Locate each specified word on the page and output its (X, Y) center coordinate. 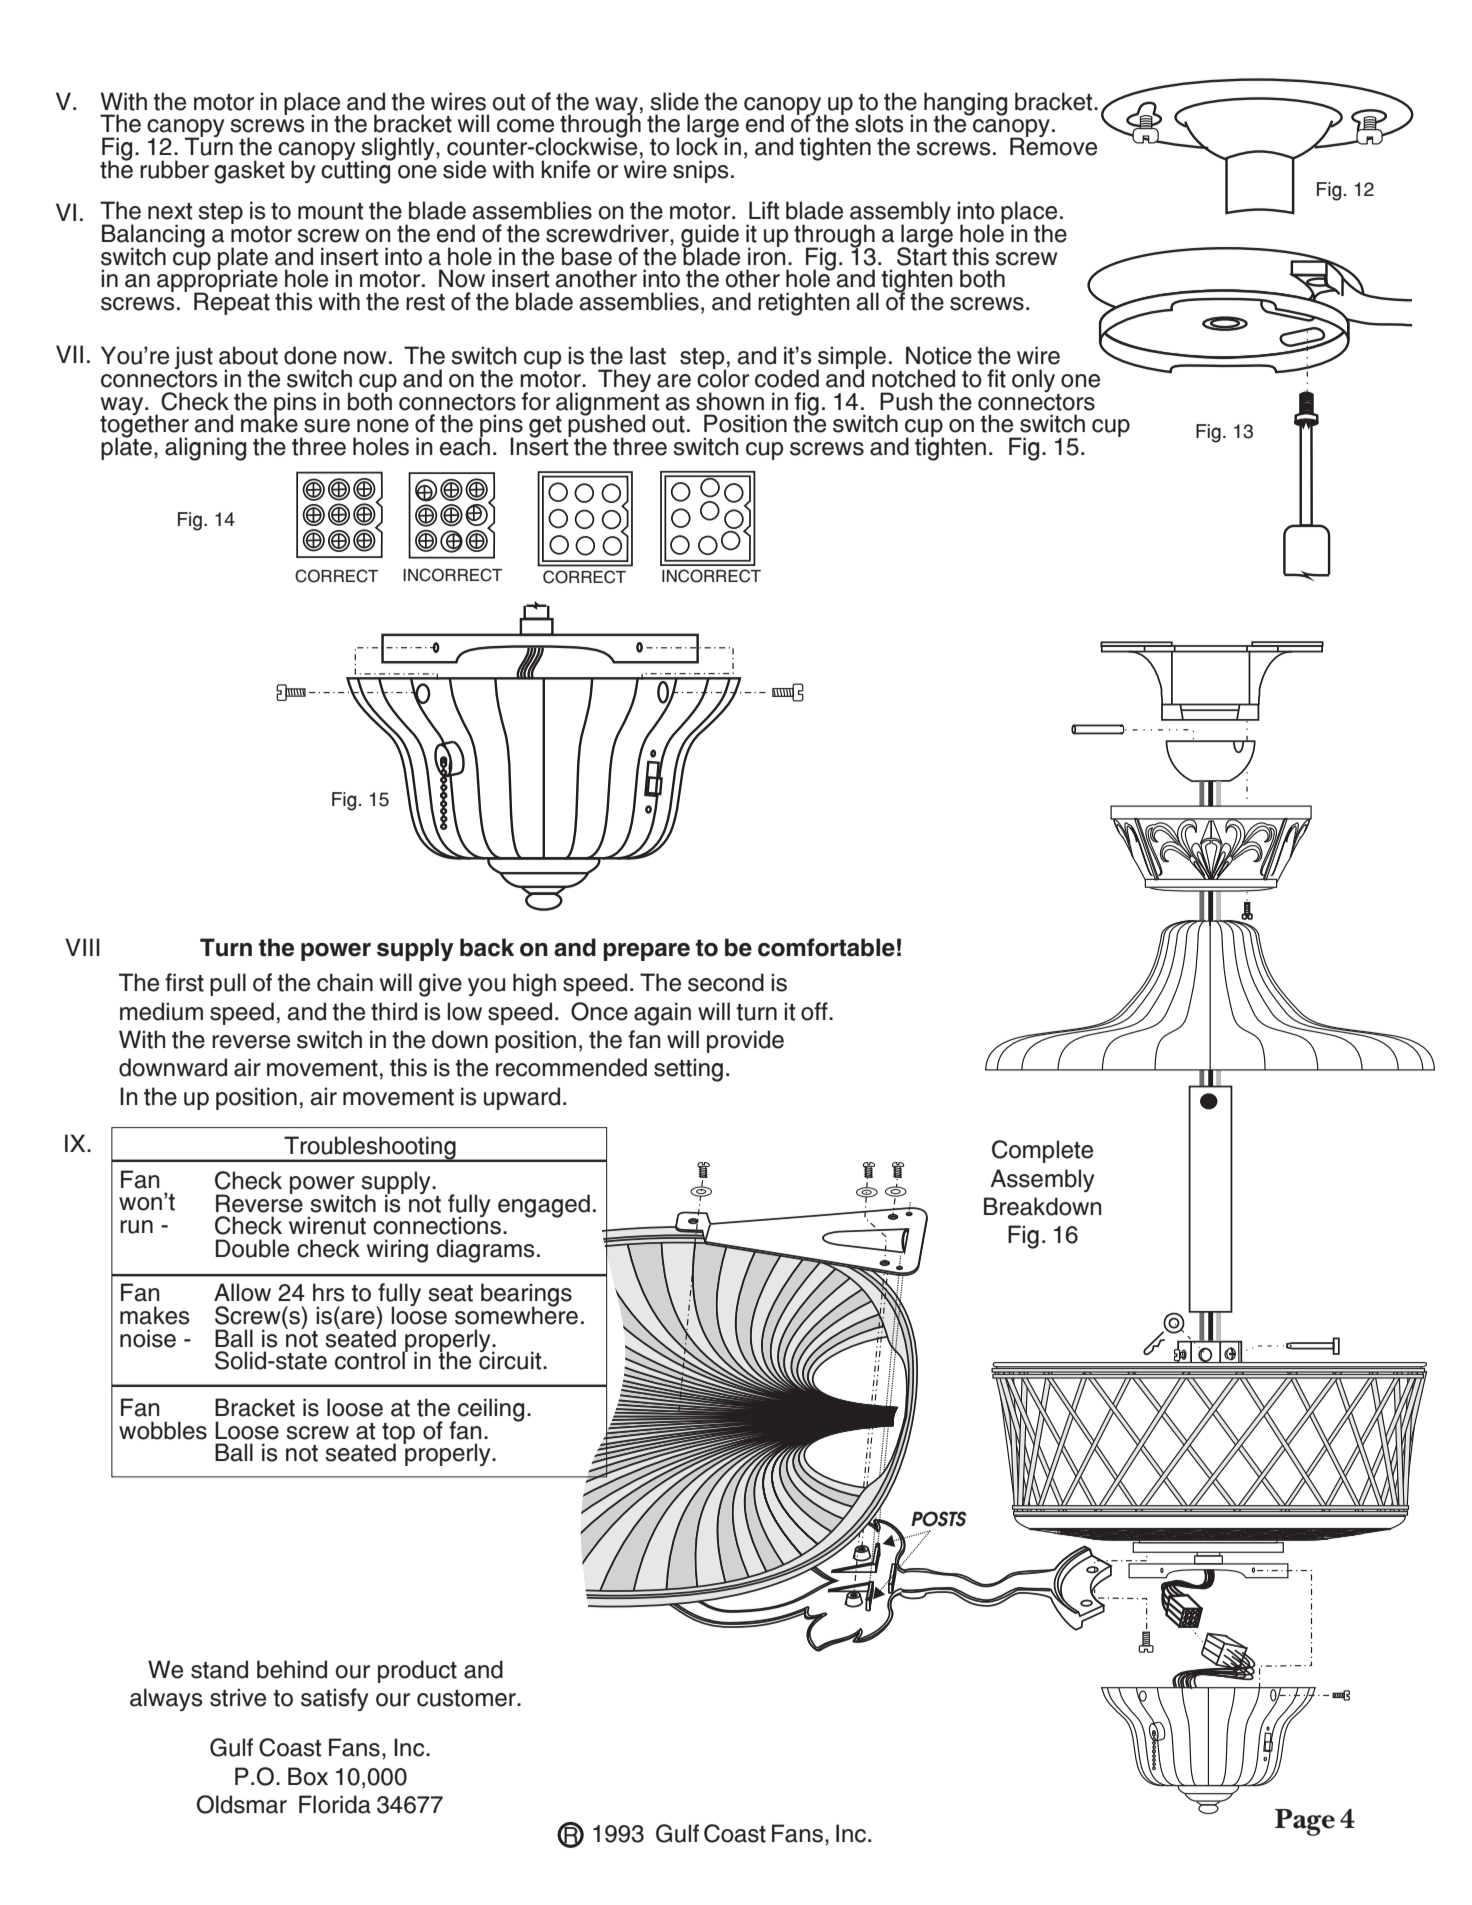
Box (308, 1776)
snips (700, 171)
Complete (1042, 1151)
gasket (249, 172)
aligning (205, 449)
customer (467, 1698)
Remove (1053, 145)
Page (1305, 1822)
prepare (646, 952)
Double (252, 1248)
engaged (544, 1206)
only (1035, 382)
